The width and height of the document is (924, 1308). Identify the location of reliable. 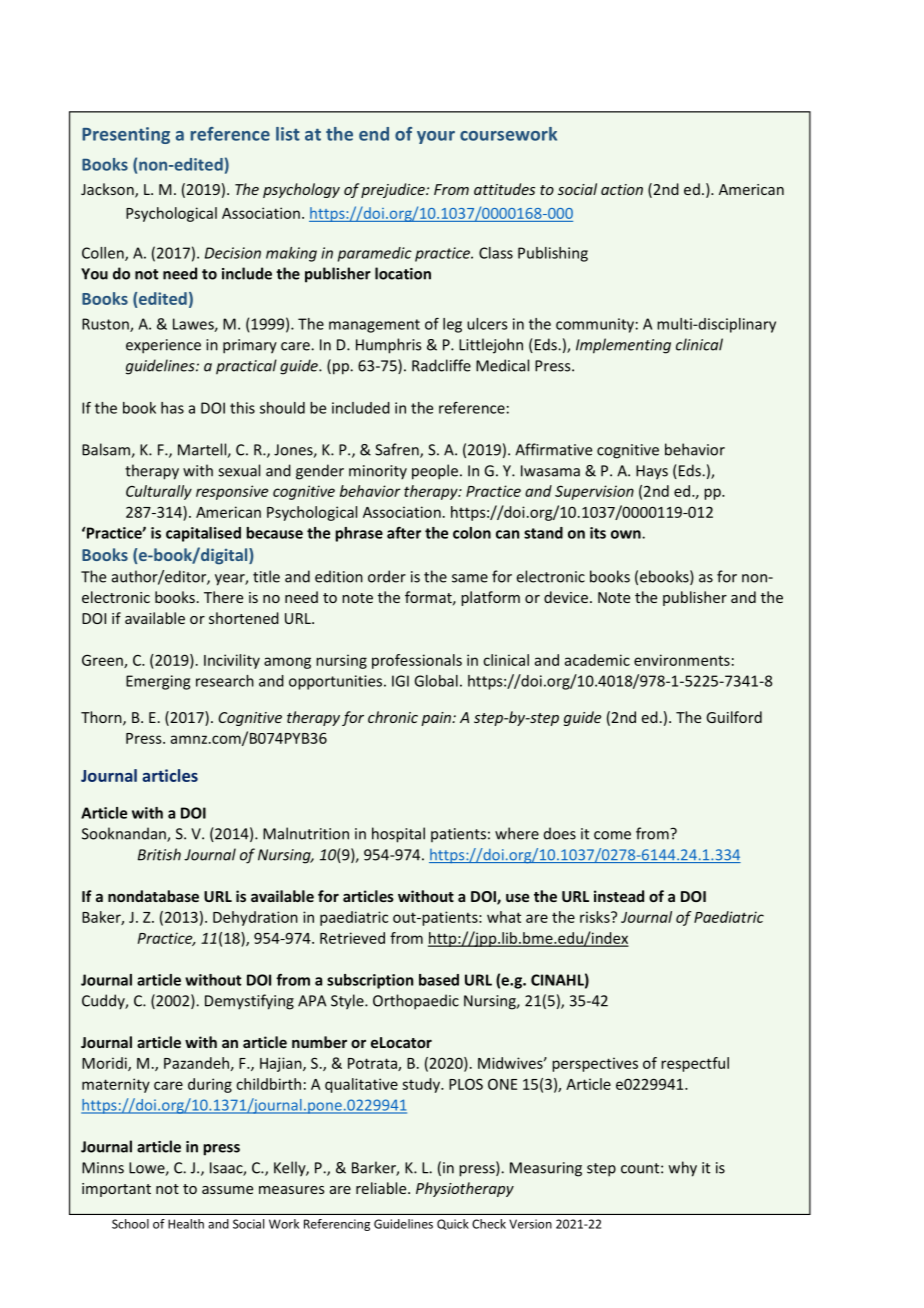
(382, 1188).
